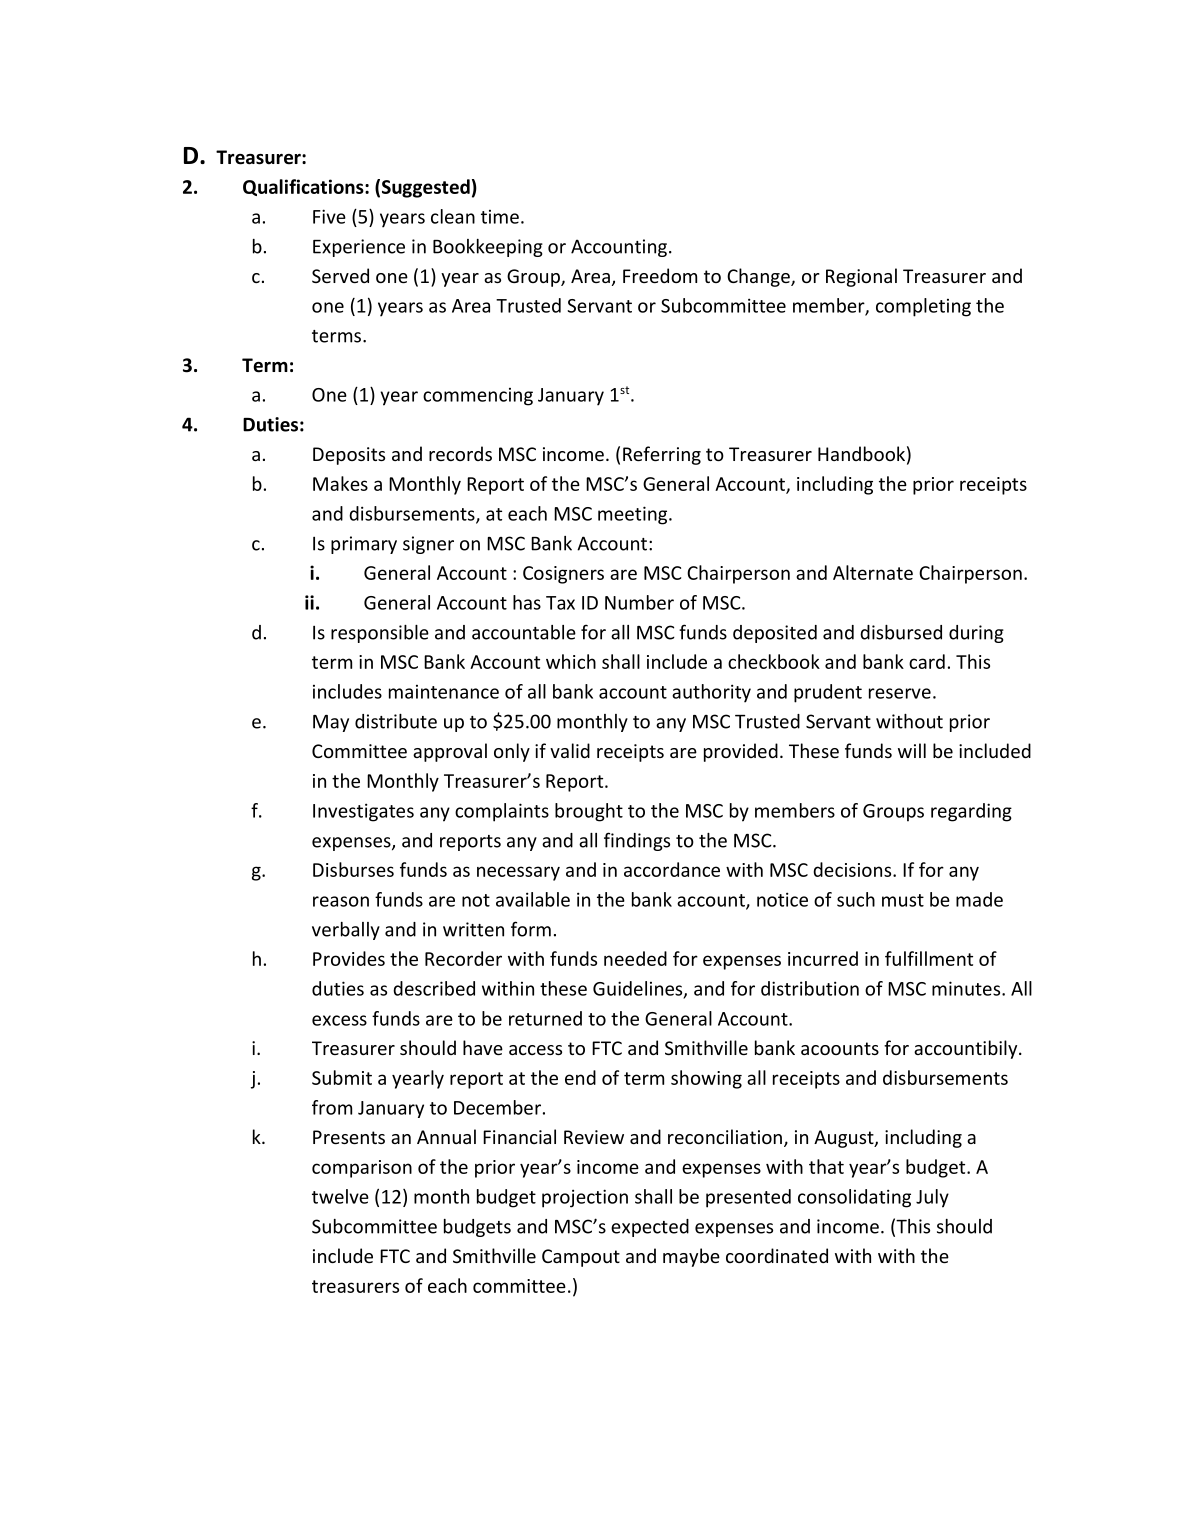  What do you see at coordinates (932, 1198) in the screenshot?
I see `July` at bounding box center [932, 1198].
